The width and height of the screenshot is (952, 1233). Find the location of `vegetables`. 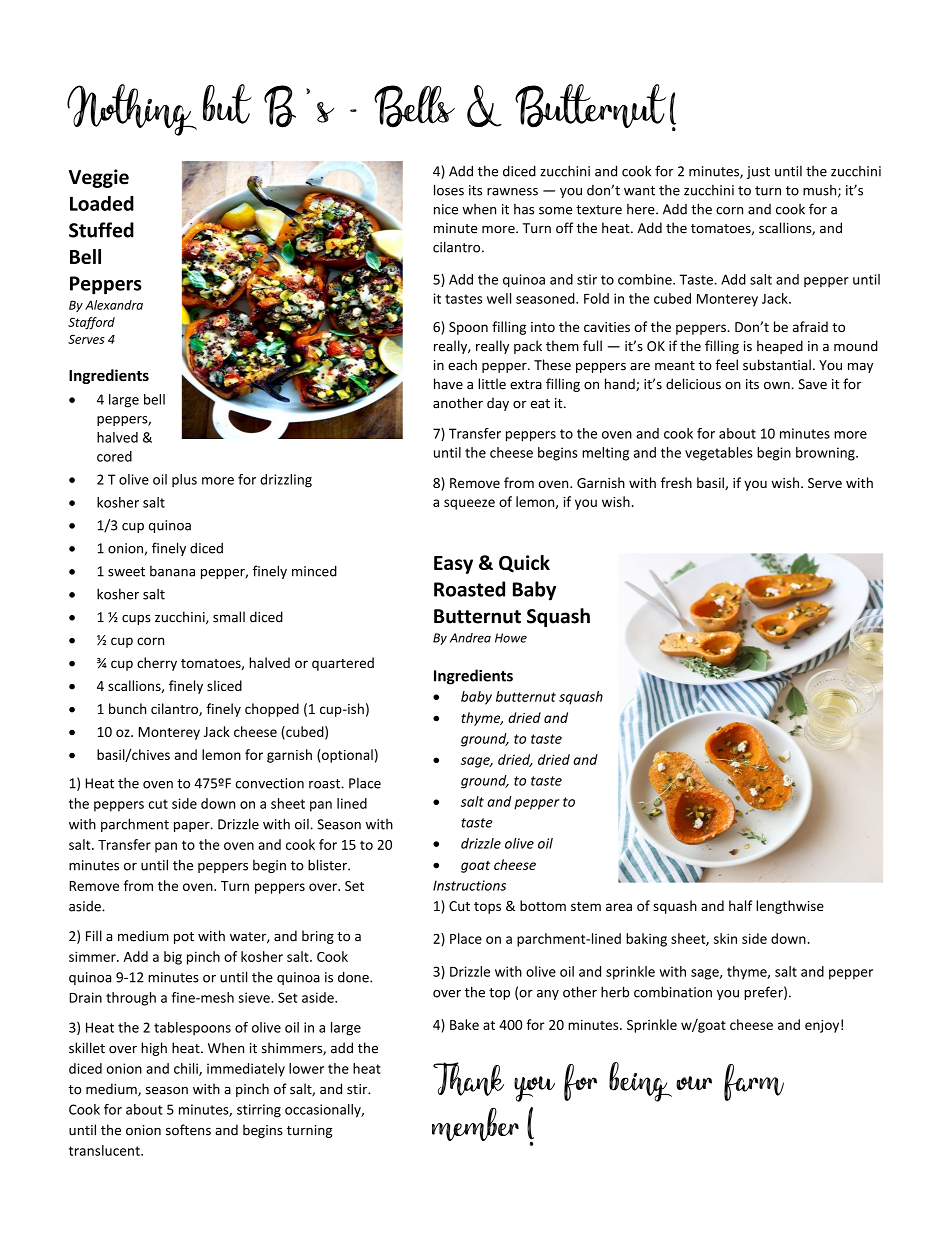

vegetables is located at coordinates (719, 454).
